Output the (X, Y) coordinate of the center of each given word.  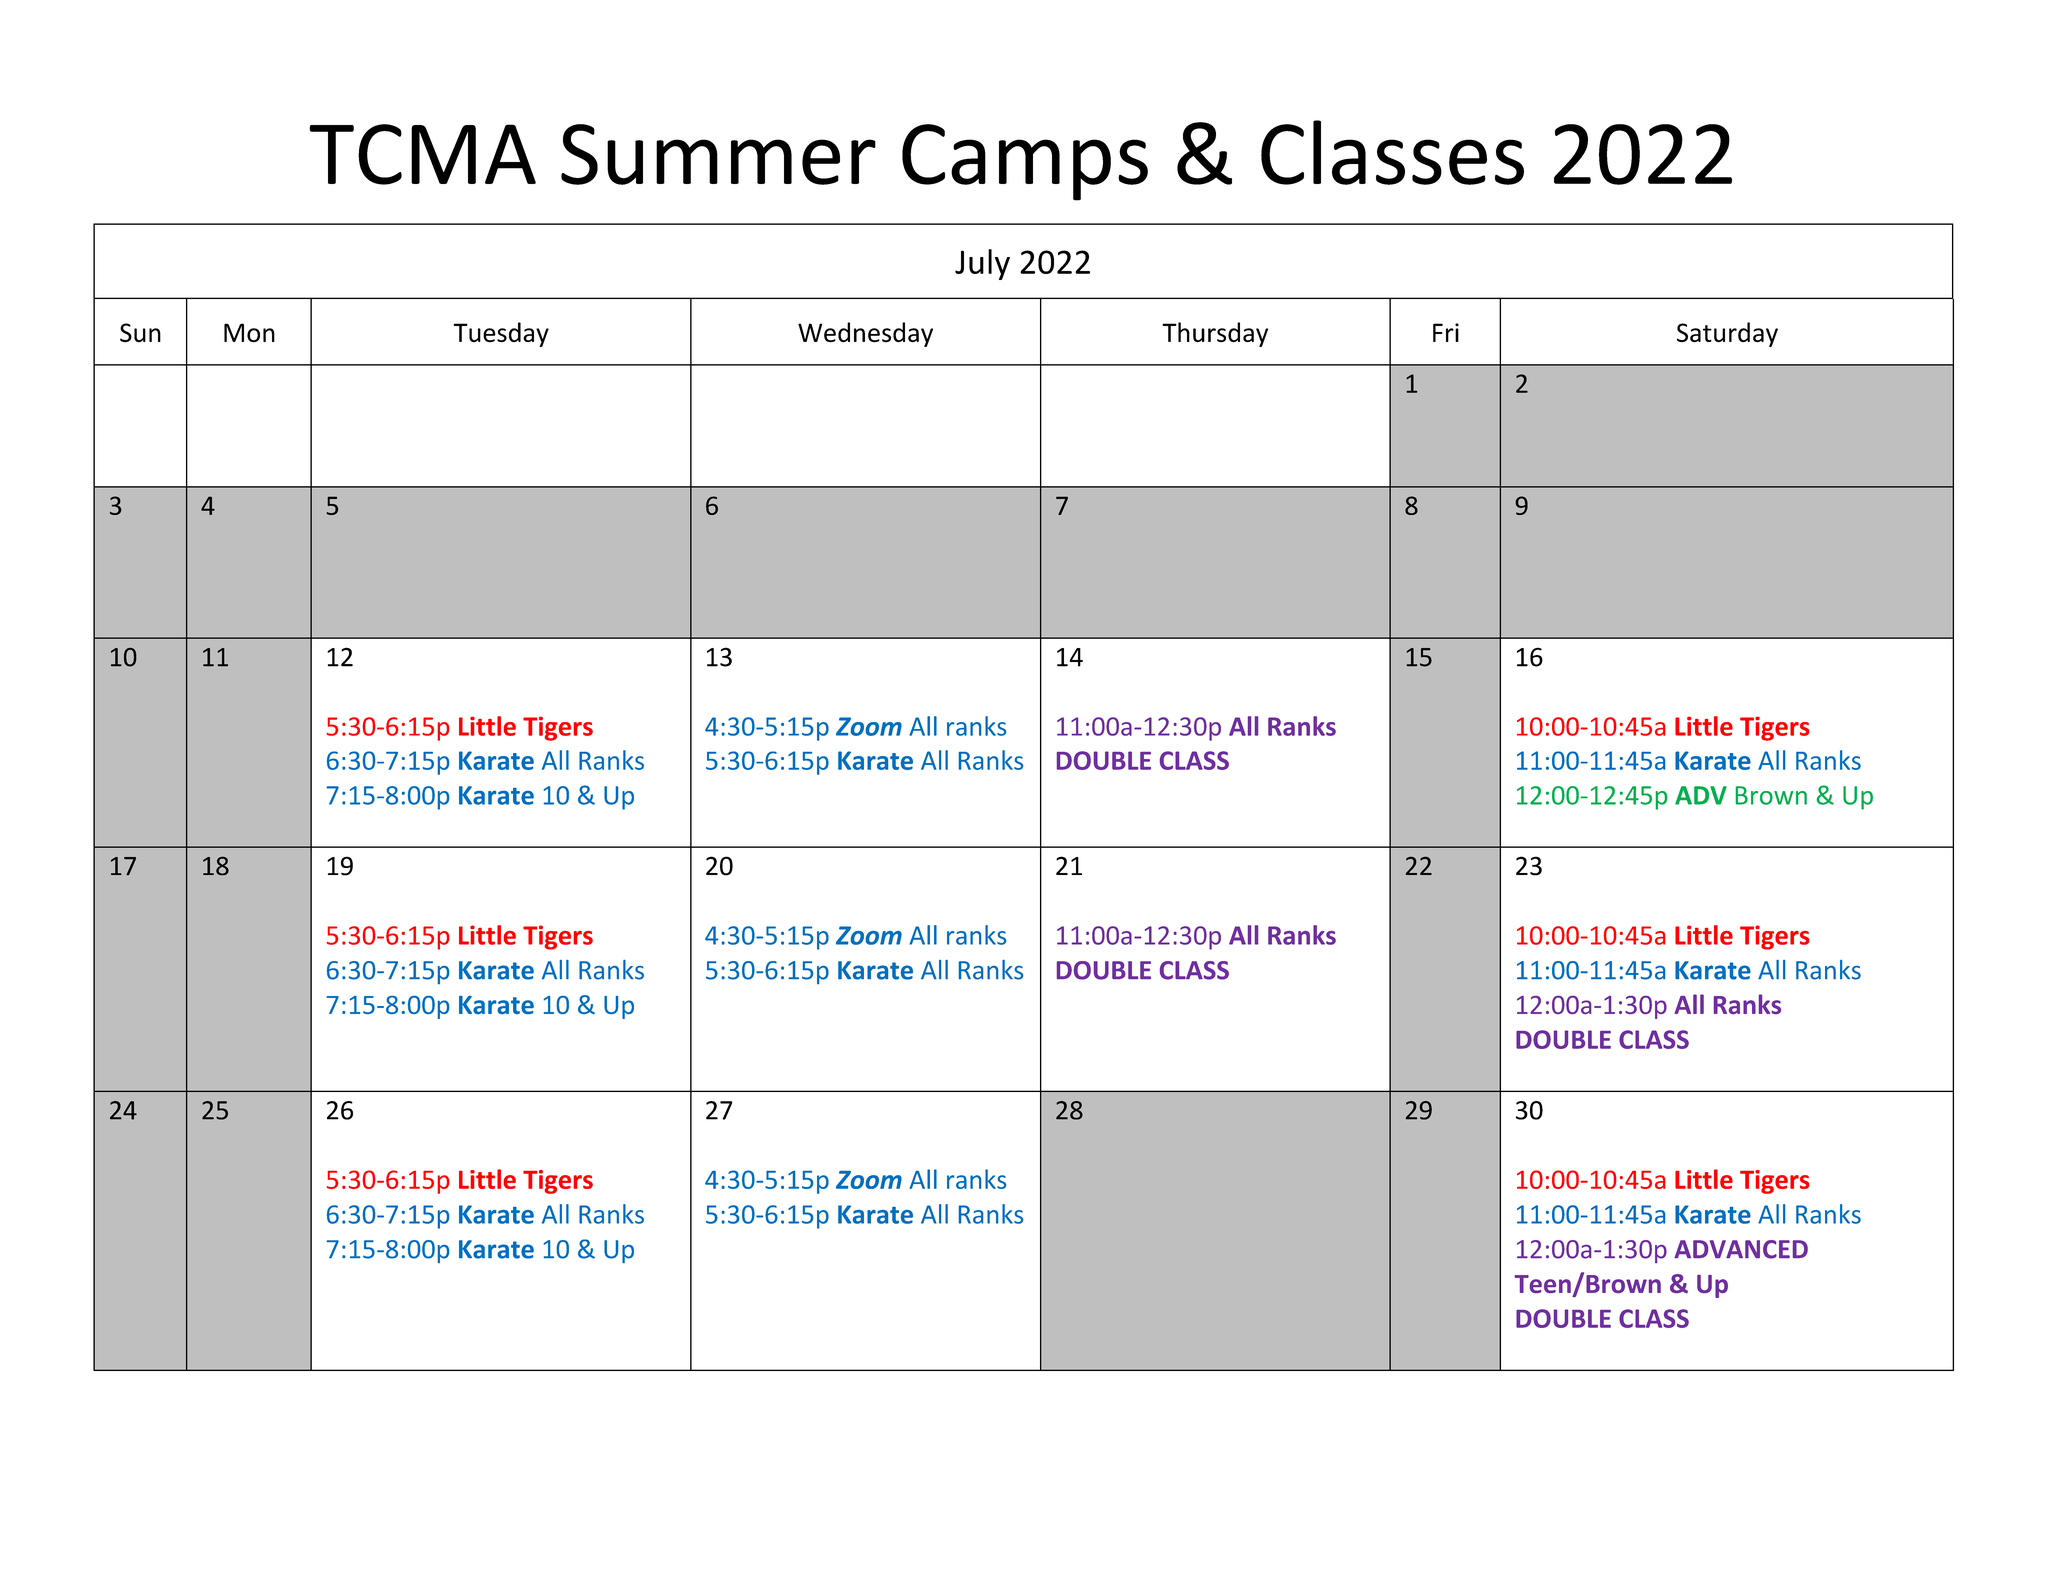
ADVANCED (1741, 1249)
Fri (1446, 332)
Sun (140, 333)
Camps (1025, 162)
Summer (718, 154)
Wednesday (865, 334)
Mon (249, 333)
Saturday (1727, 334)
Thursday (1215, 334)
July (982, 264)
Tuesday (501, 334)
